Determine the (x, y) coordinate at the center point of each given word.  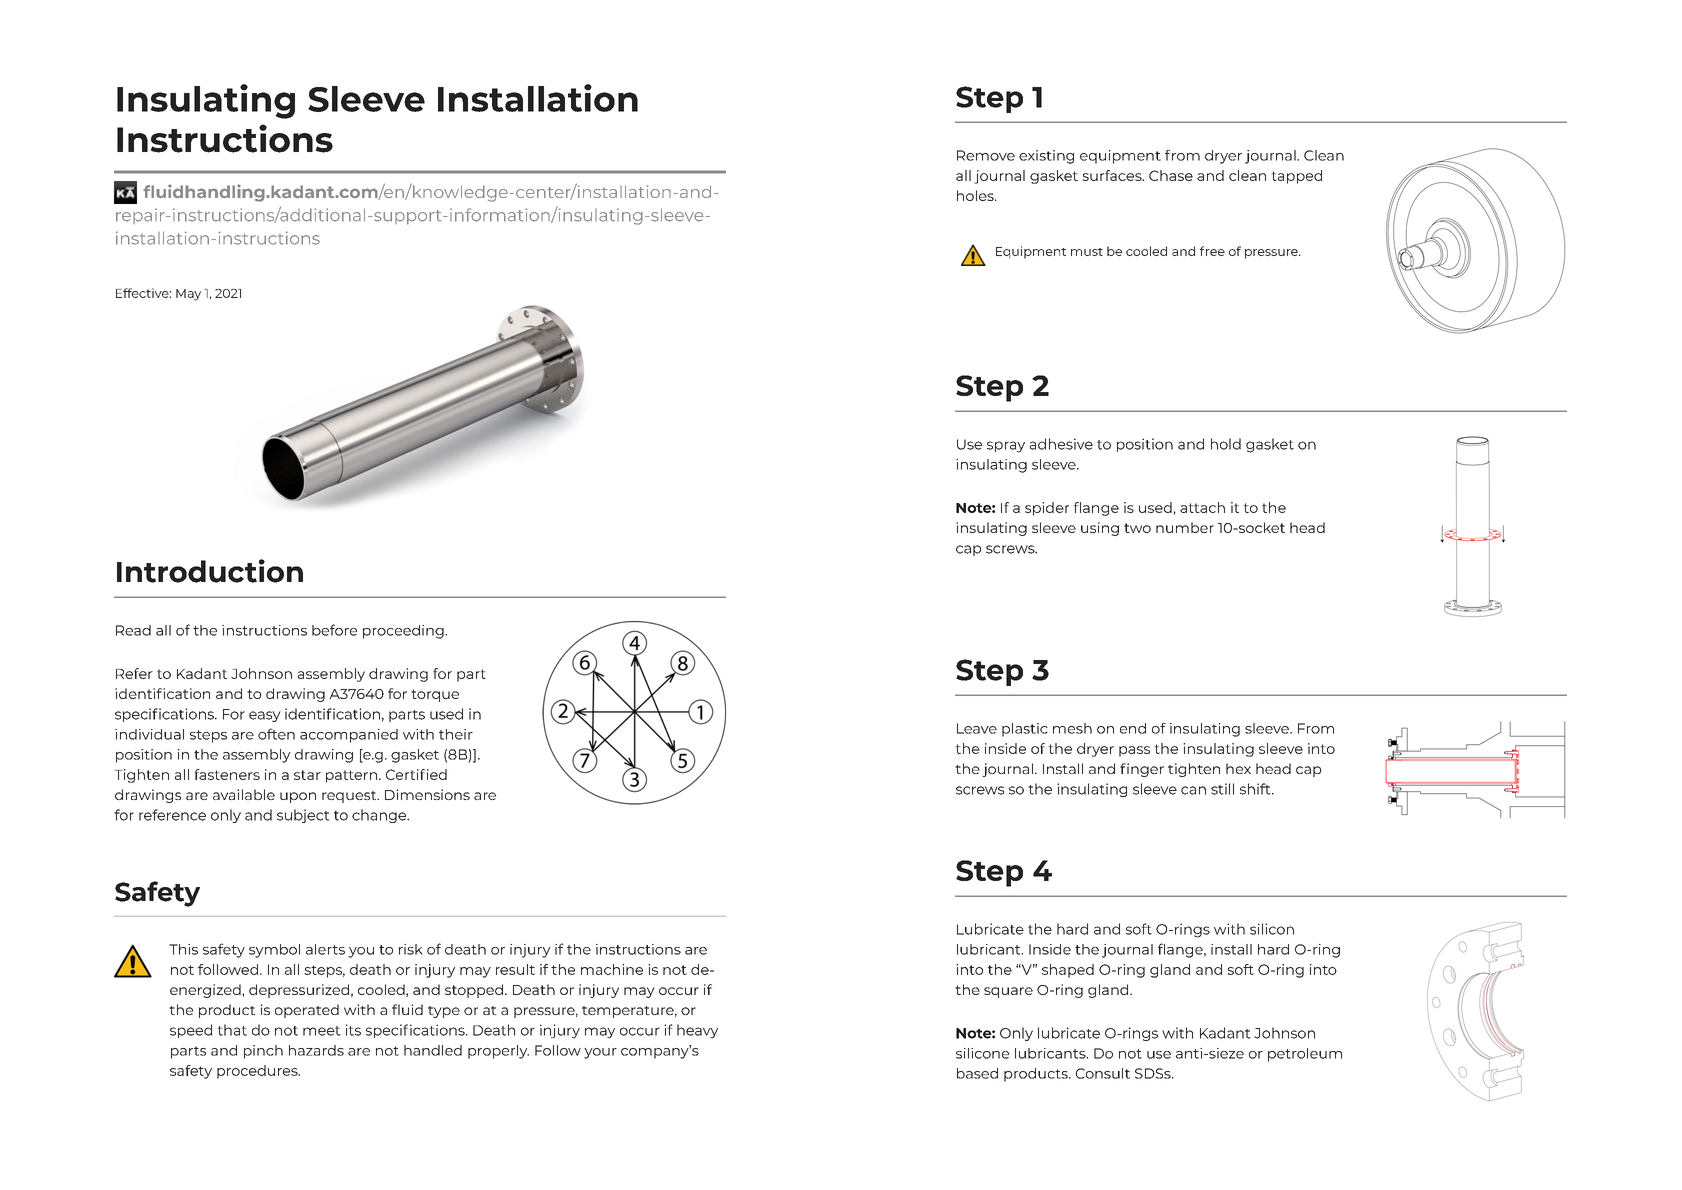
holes (976, 195)
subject (303, 816)
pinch (263, 1052)
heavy (697, 1031)
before (334, 630)
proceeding (404, 632)
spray (1006, 447)
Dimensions (427, 794)
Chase (1171, 175)
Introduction (210, 571)
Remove (986, 155)
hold (1226, 444)
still (1222, 789)
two (1137, 528)
